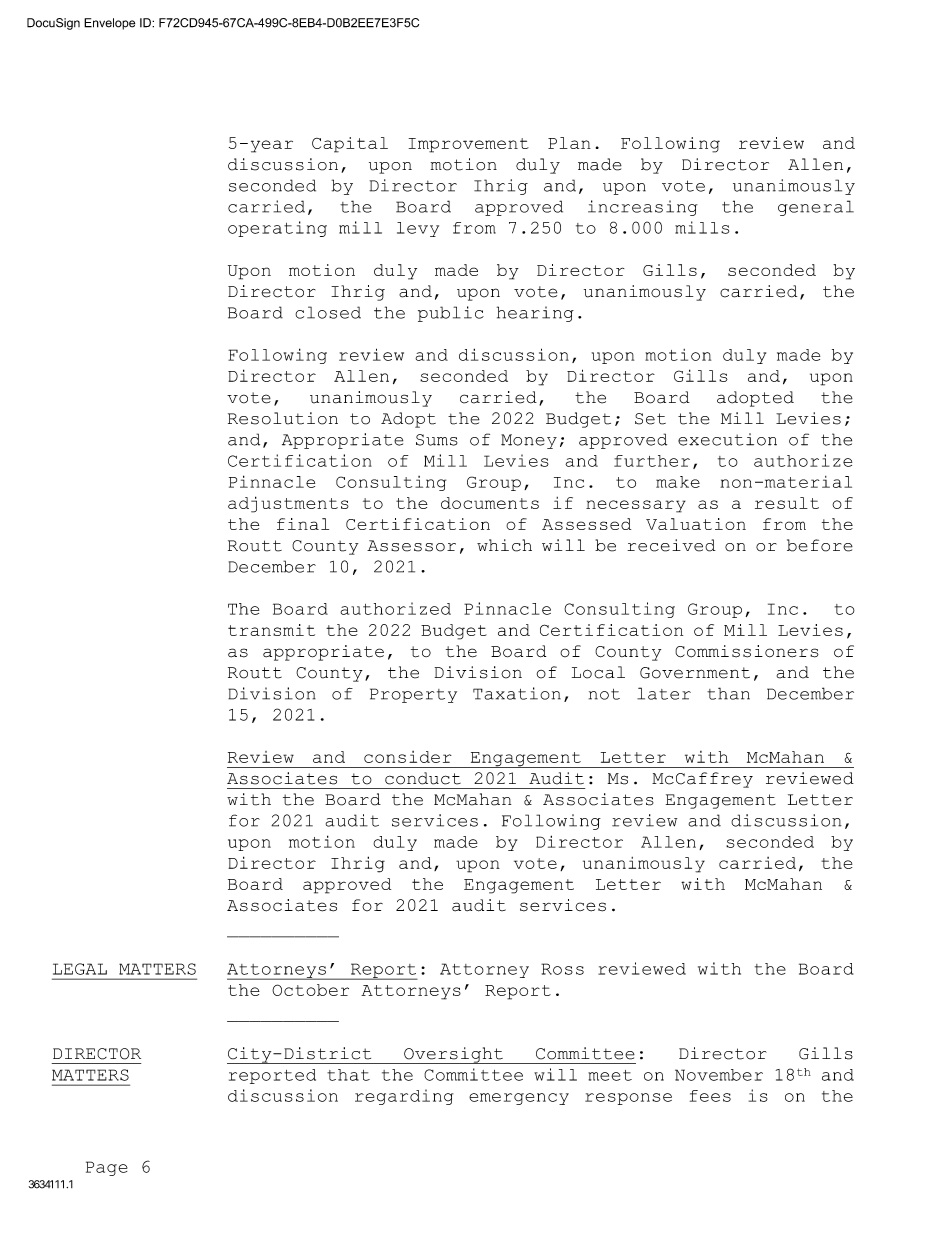 The width and height of the screenshot is (952, 1233). I want to click on transmit, so click(271, 630).
